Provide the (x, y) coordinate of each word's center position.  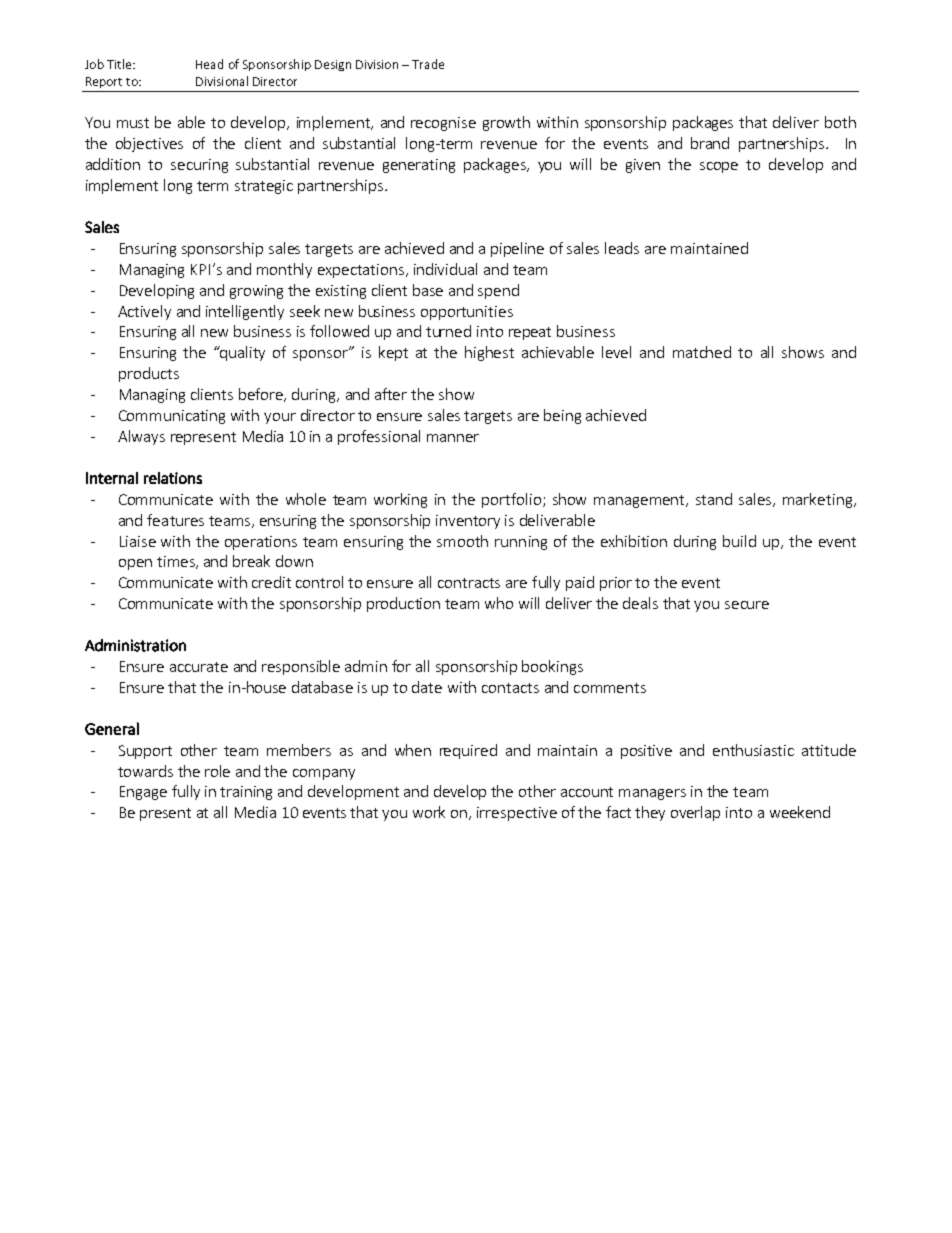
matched (702, 352)
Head (209, 64)
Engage (143, 793)
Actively (144, 312)
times (177, 562)
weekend (800, 812)
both (840, 122)
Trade (428, 64)
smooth (462, 541)
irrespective (517, 814)
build (739, 541)
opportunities (467, 313)
